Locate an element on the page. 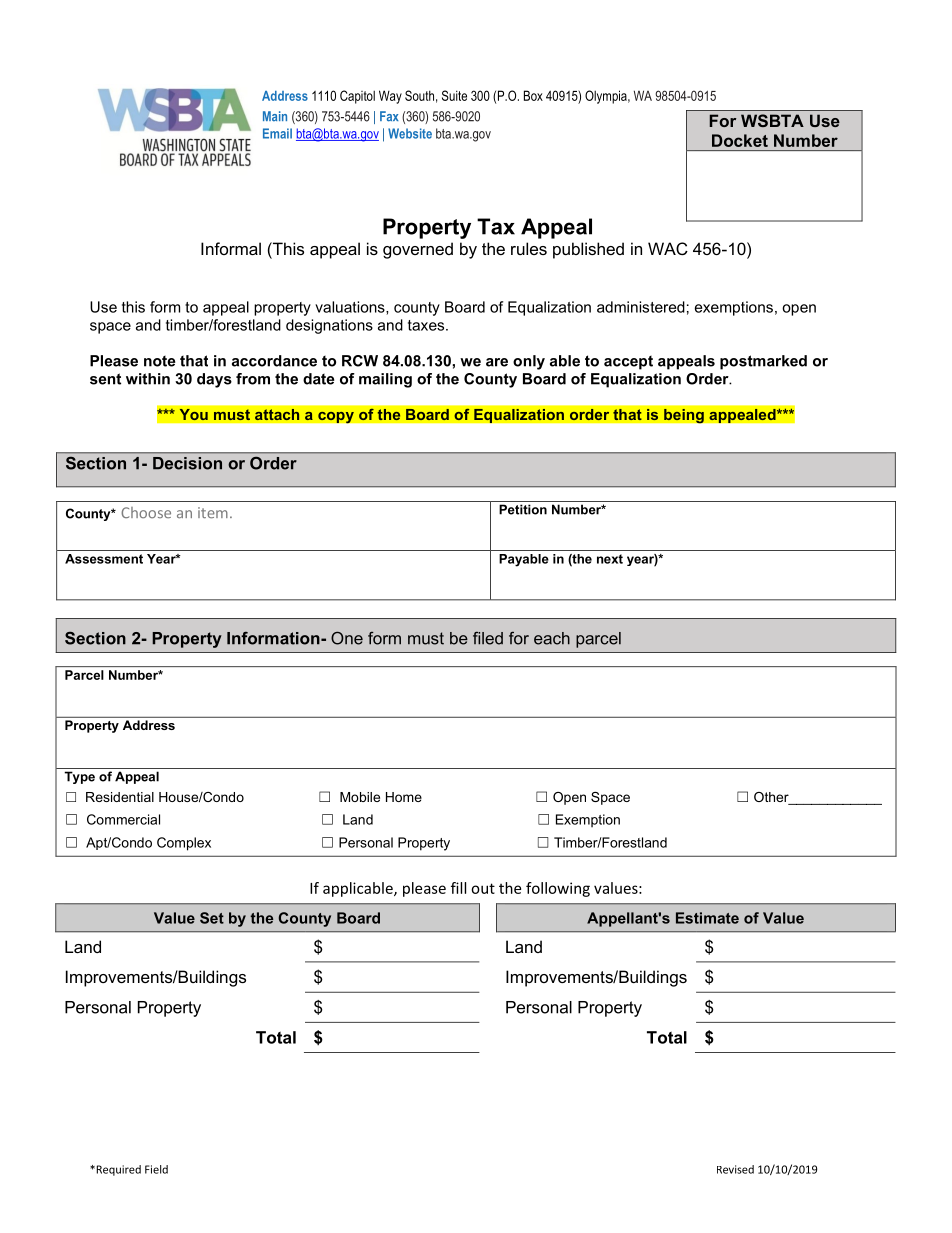 This image has width=952, height=1233. accept is located at coordinates (628, 363).
